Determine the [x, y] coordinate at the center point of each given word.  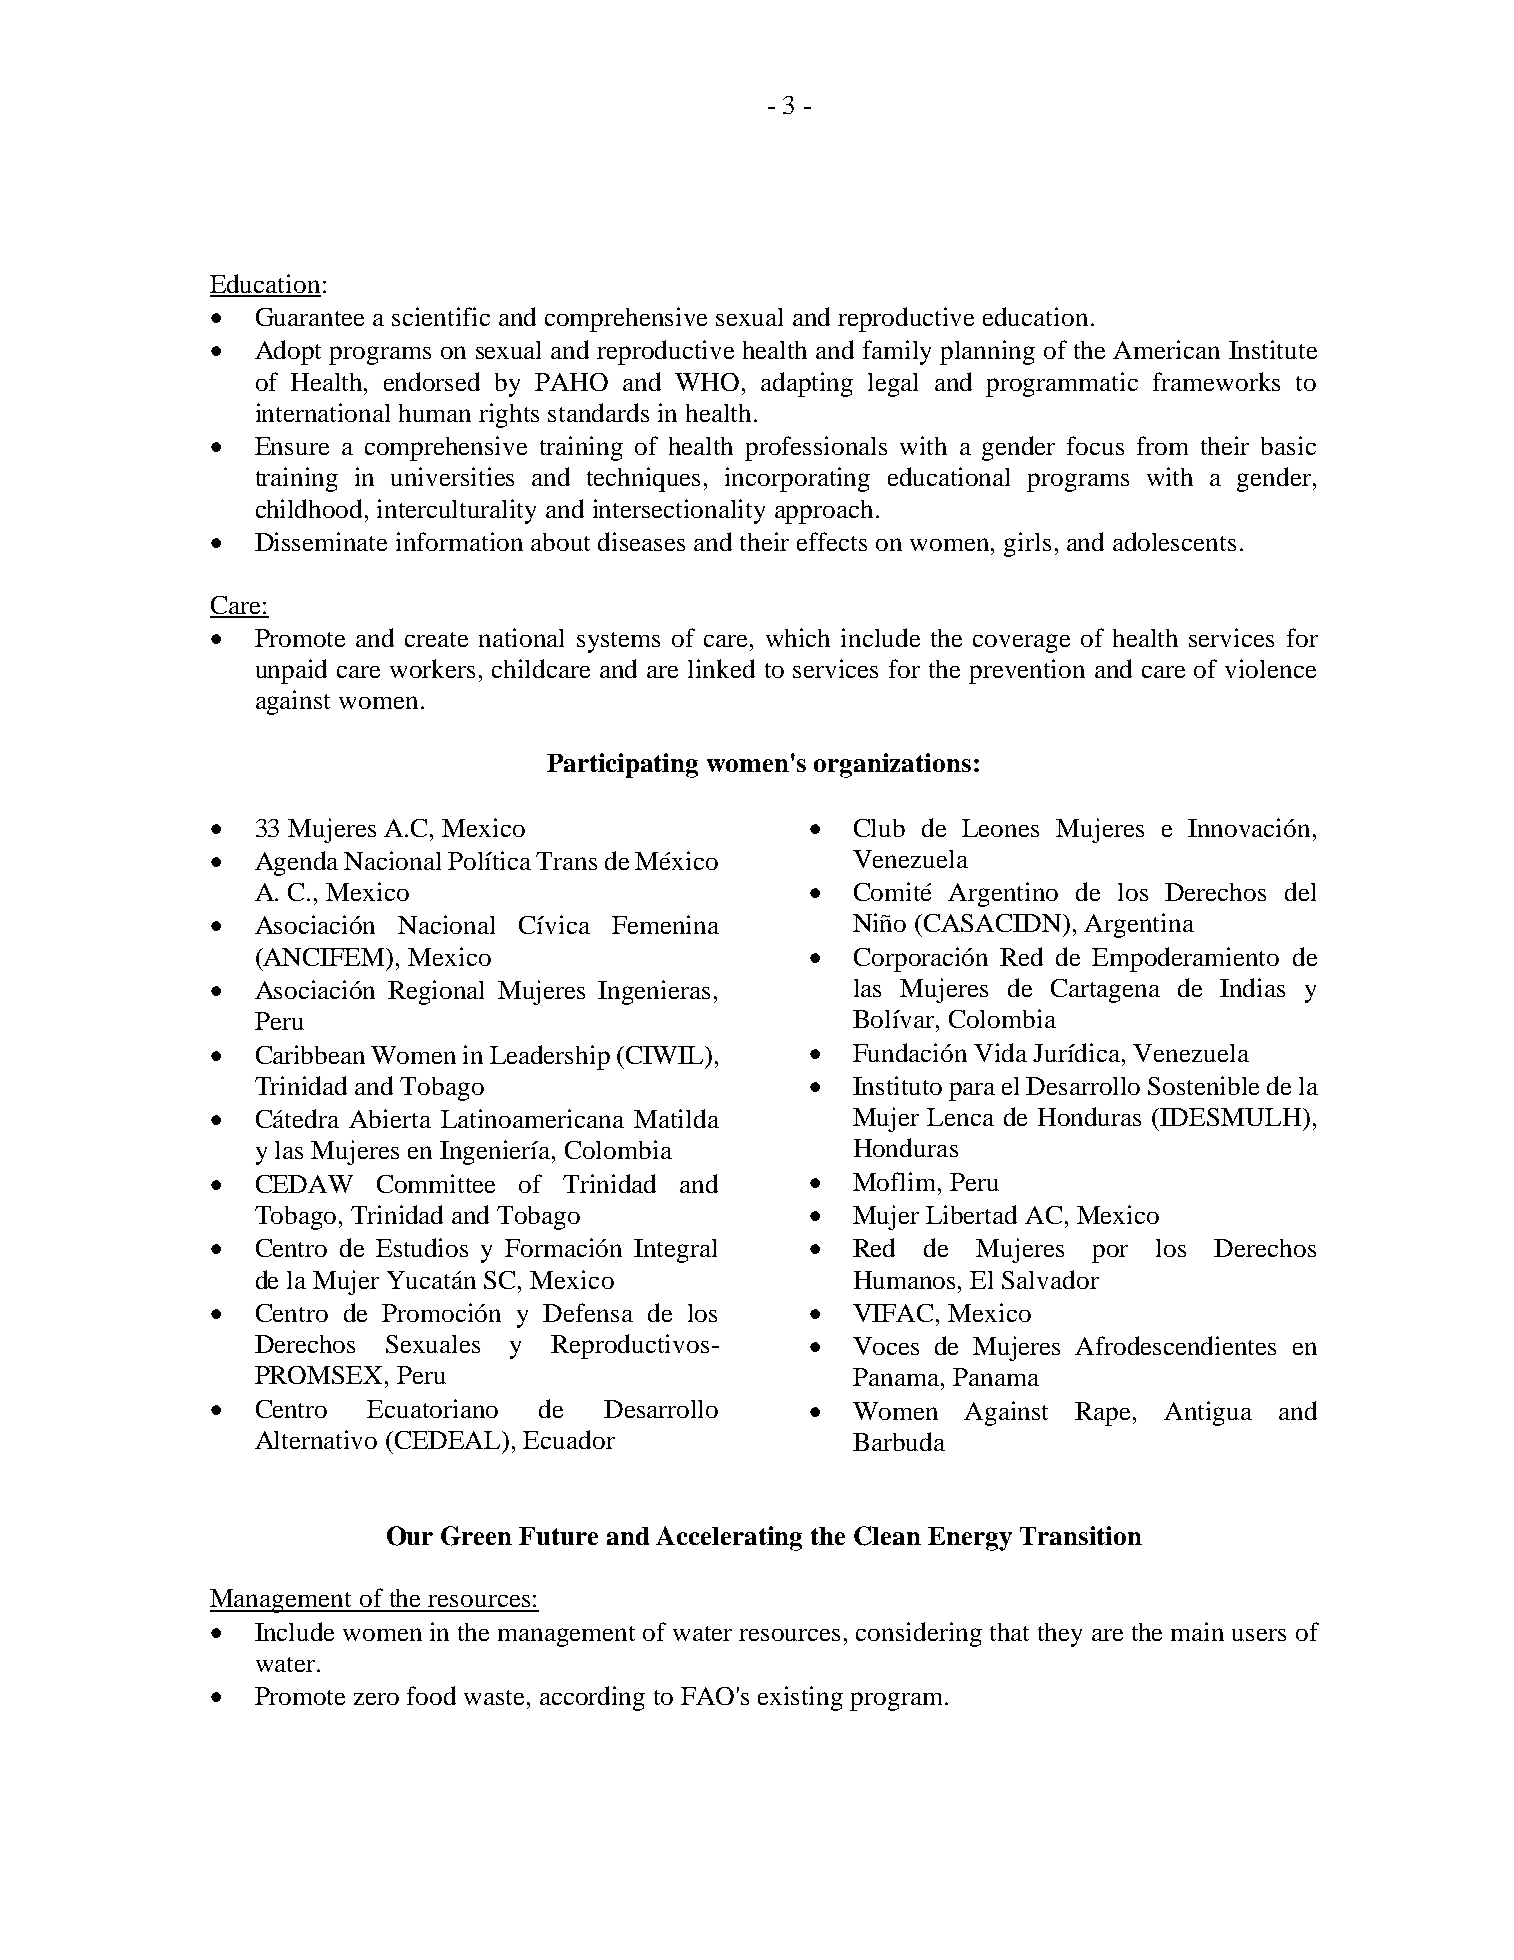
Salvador [1050, 1279]
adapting [807, 384]
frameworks [1216, 381]
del [1300, 891]
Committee [436, 1183]
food [431, 1695]
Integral [675, 1251]
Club [879, 828]
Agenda [296, 863]
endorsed [432, 381]
